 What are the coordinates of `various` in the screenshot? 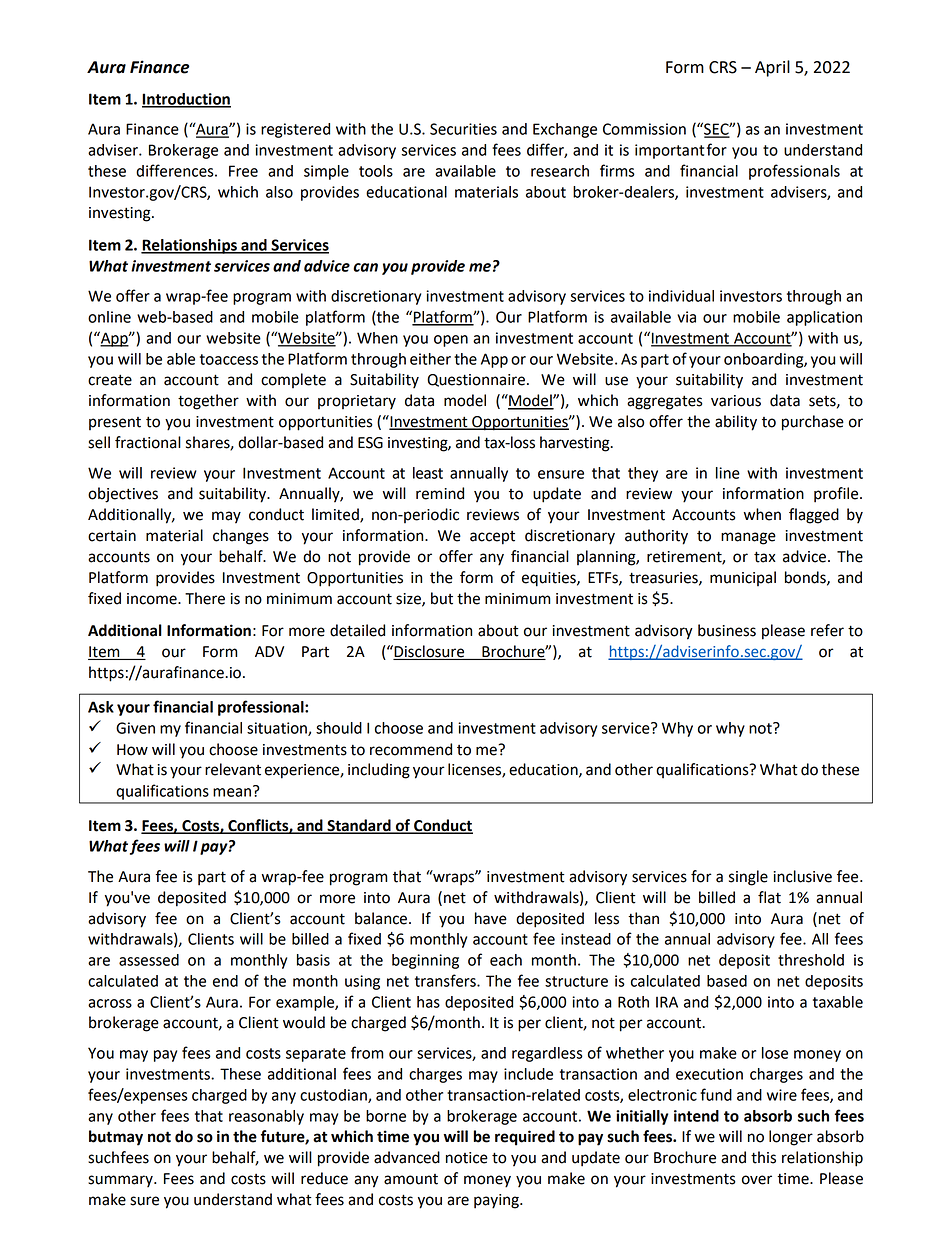 It's located at (736, 401).
